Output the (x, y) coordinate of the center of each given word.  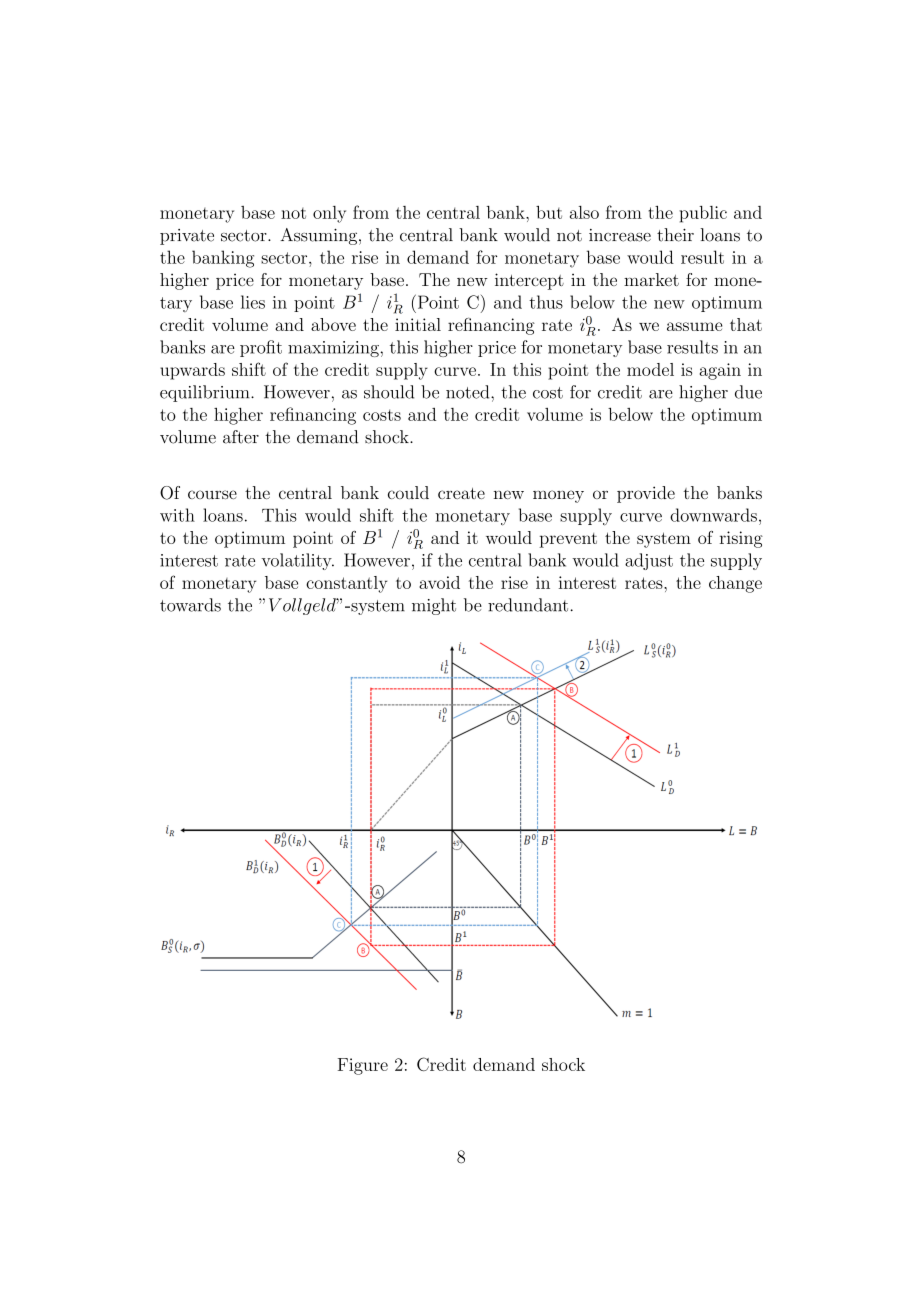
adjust (649, 561)
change (735, 584)
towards (190, 605)
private (187, 237)
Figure (363, 1066)
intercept (529, 281)
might (434, 606)
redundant (529, 605)
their (675, 235)
